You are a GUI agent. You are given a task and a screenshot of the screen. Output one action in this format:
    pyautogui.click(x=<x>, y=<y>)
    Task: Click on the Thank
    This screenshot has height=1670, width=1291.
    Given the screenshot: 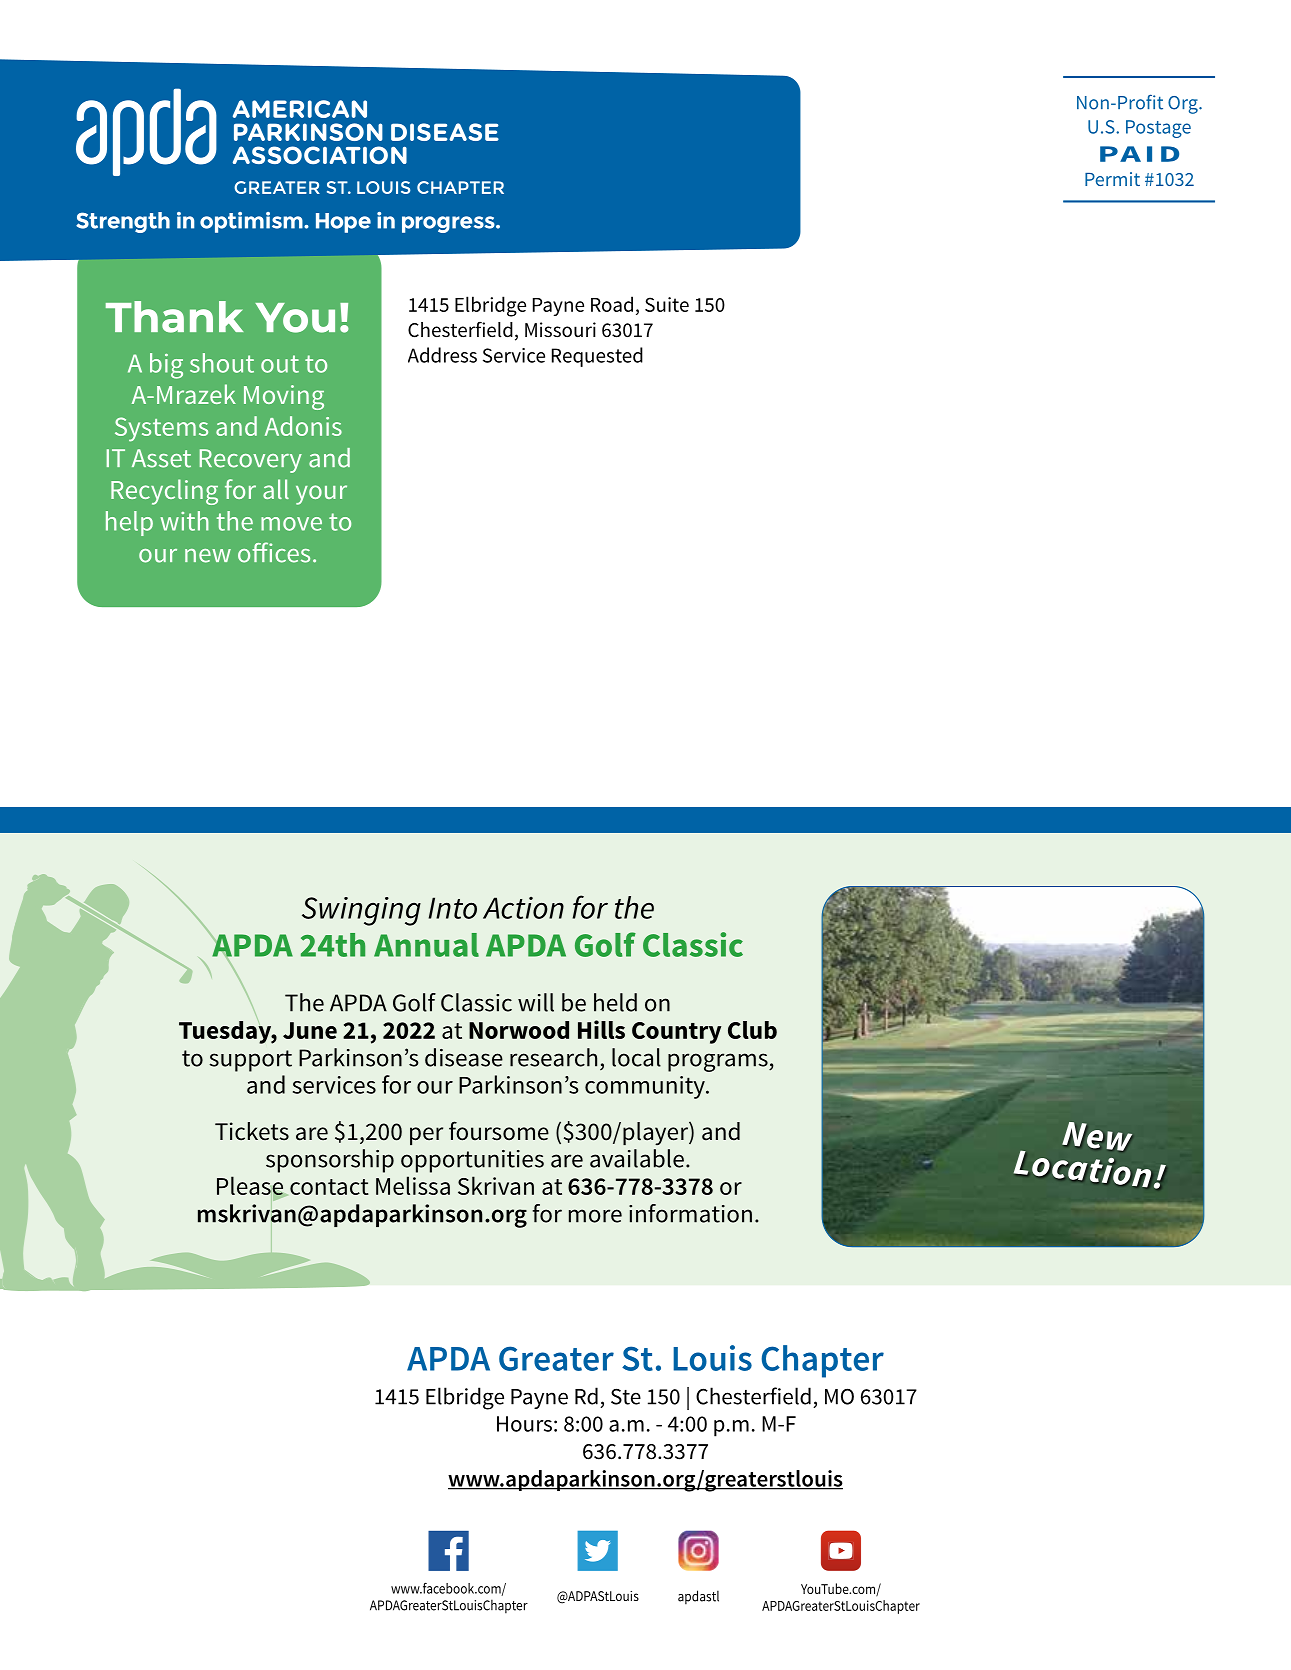 What is the action you would take?
    pyautogui.click(x=174, y=317)
